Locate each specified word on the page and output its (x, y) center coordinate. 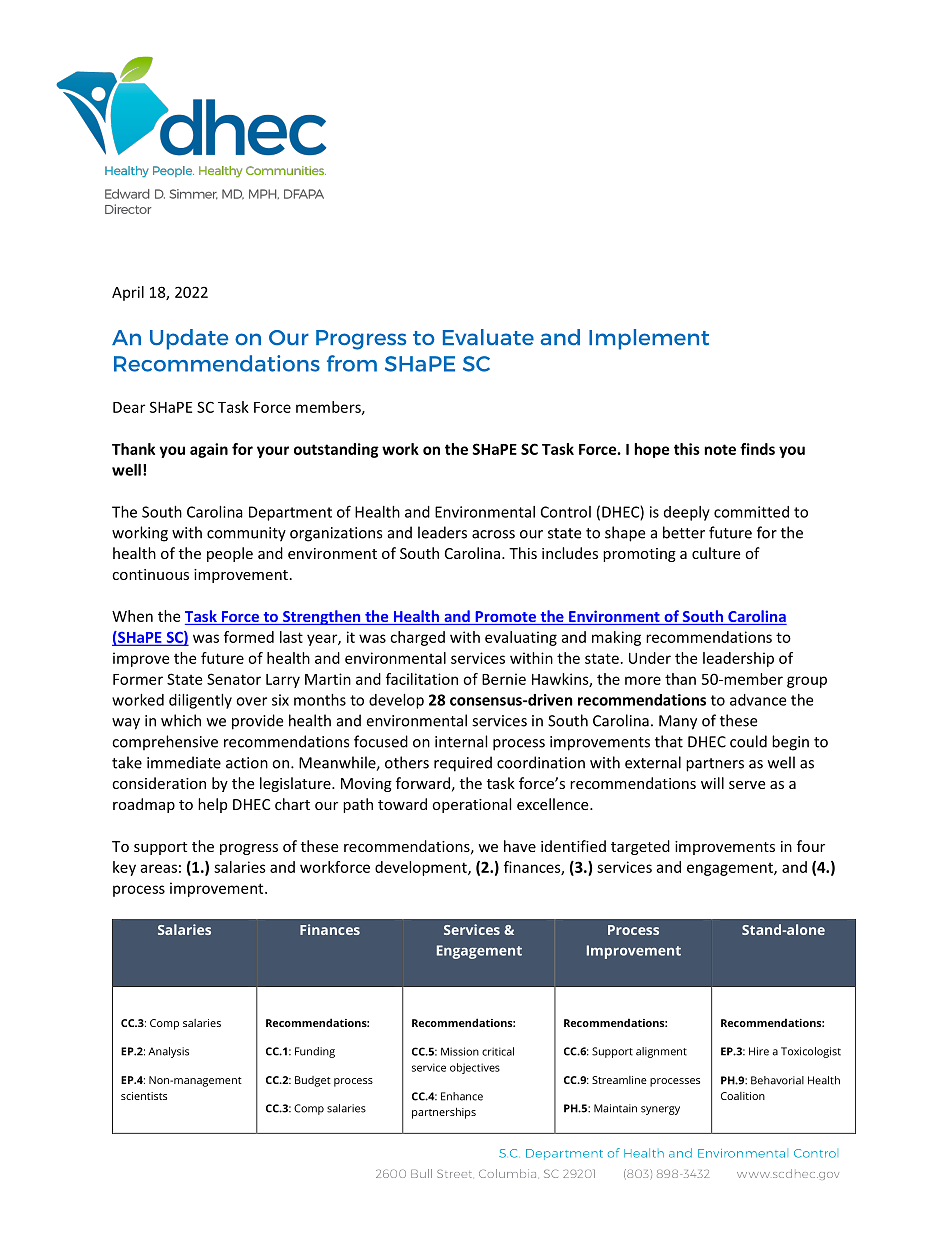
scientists (144, 1096)
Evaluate (488, 337)
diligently (200, 701)
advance (758, 700)
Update (189, 339)
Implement (649, 339)
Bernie (504, 679)
